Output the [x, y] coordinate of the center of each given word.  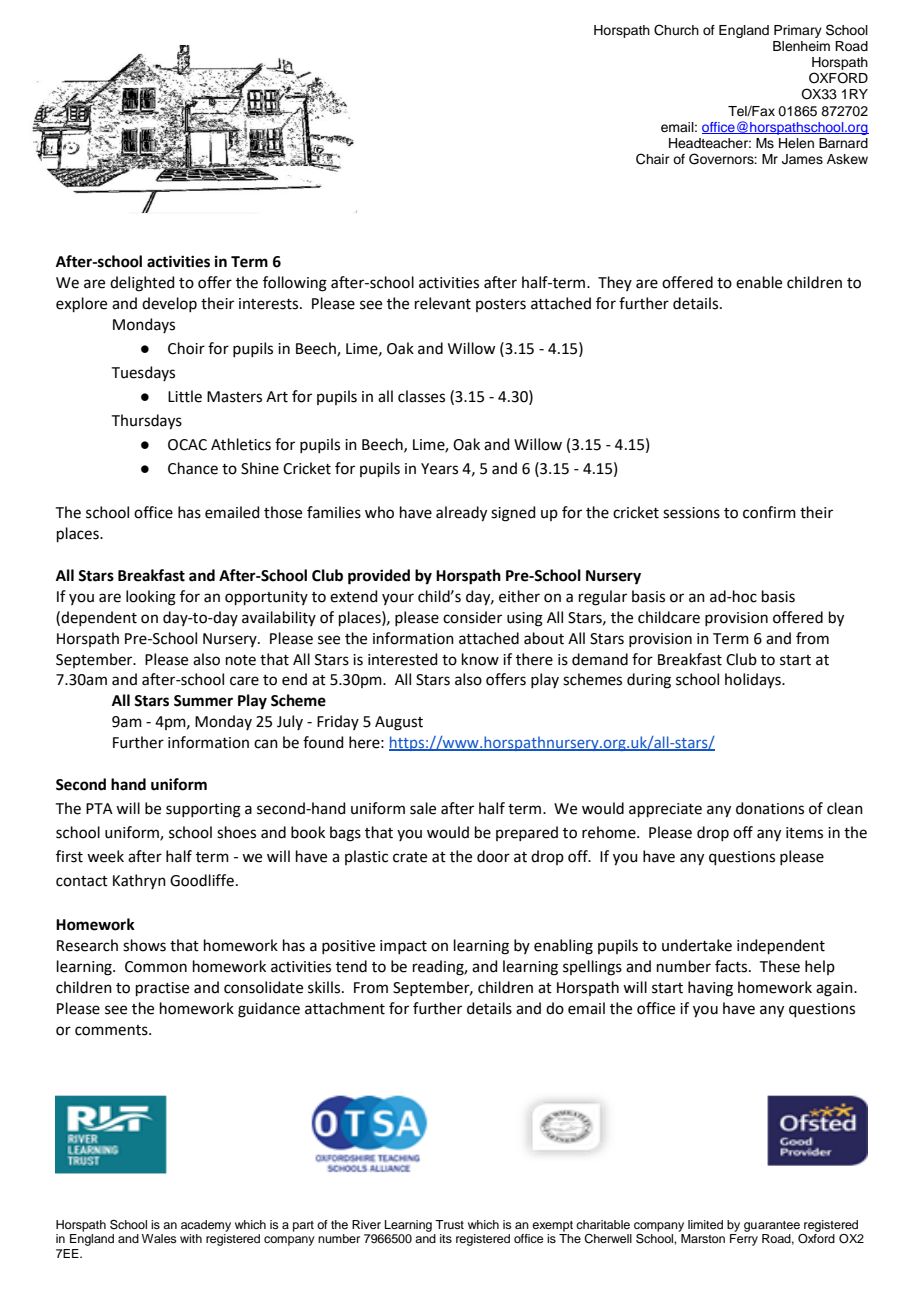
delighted [142, 284]
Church [676, 30]
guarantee [772, 1226]
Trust [449, 1224]
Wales [159, 1238]
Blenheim [801, 46]
